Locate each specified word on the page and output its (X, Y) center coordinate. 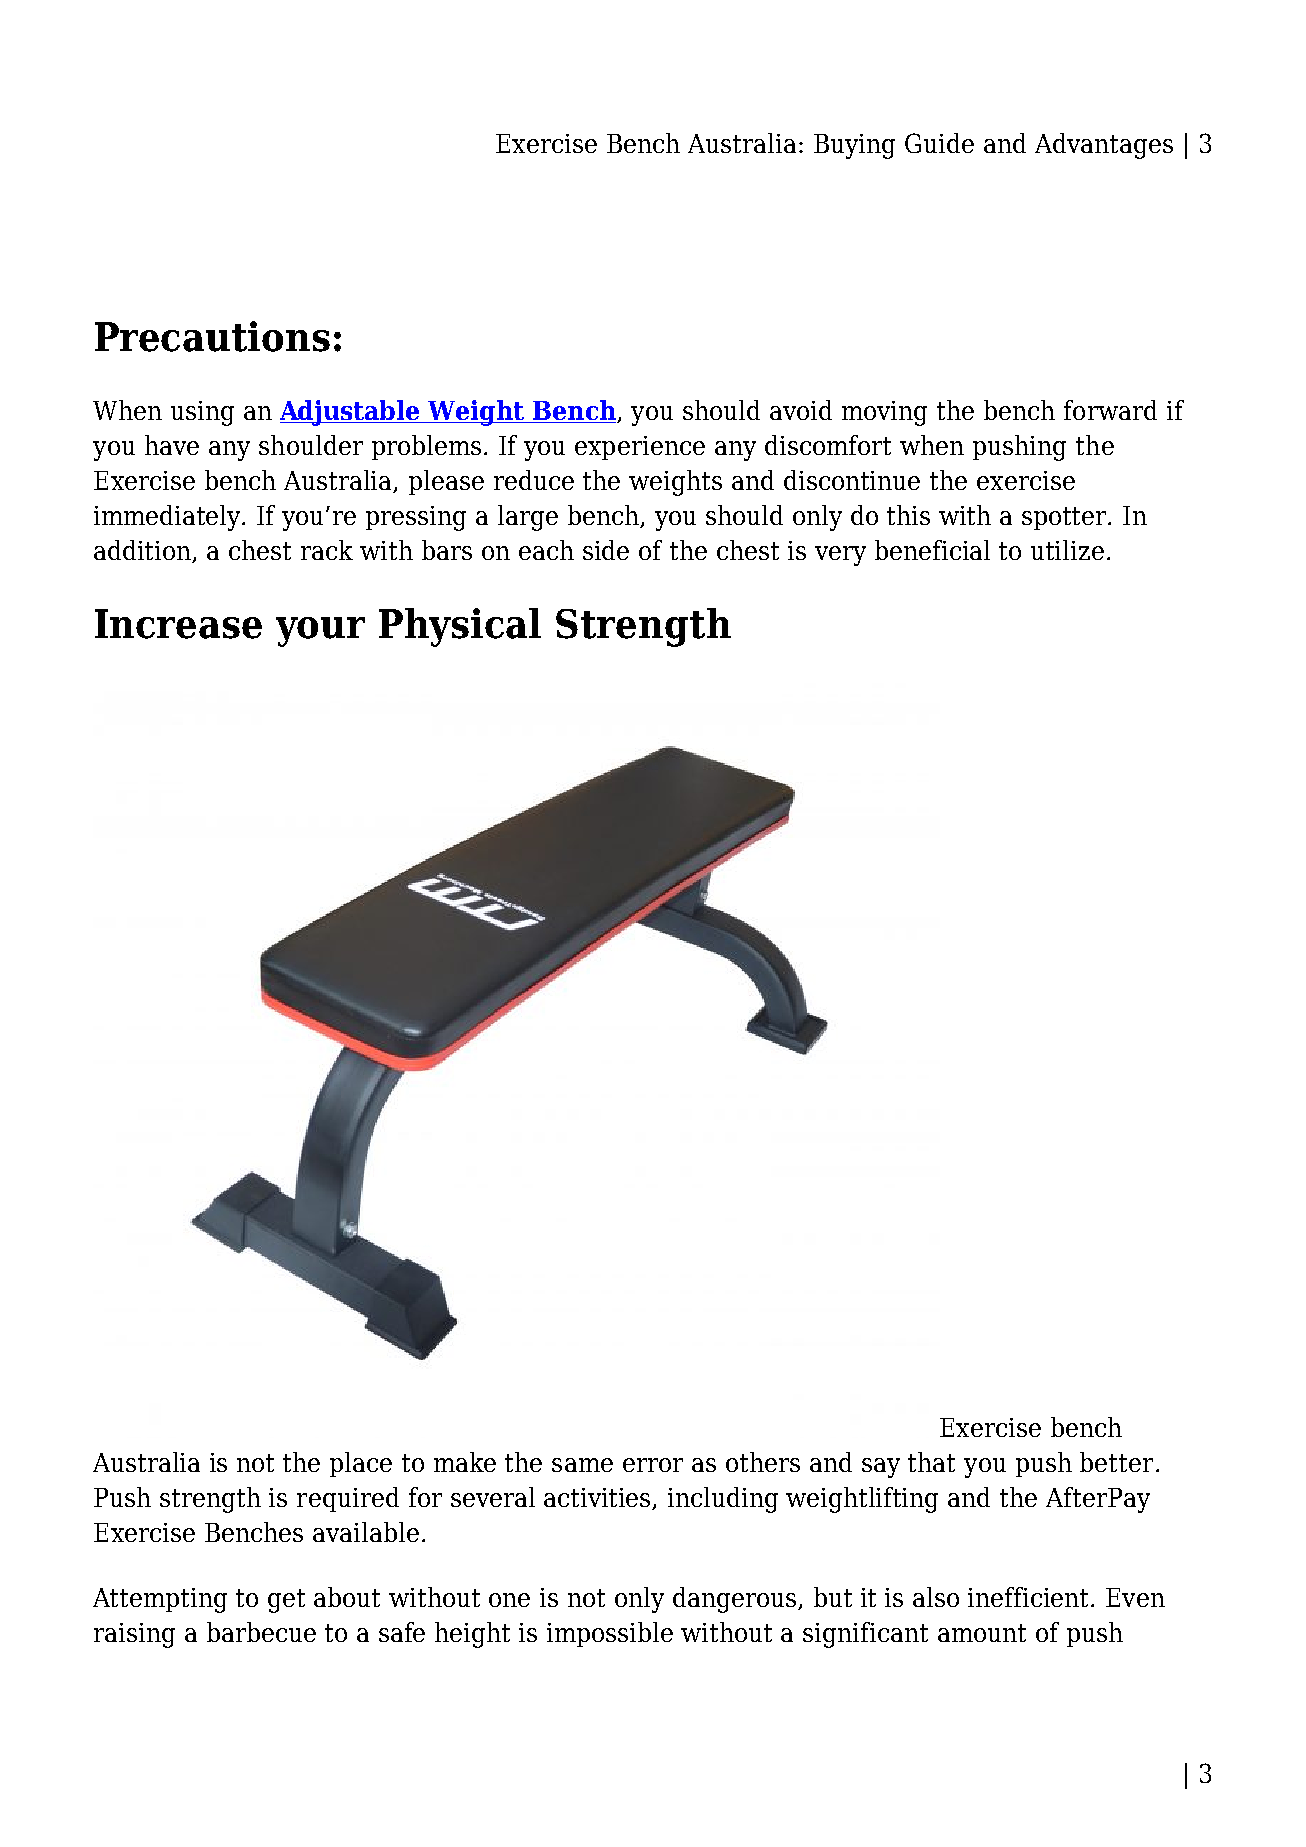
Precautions (212, 336)
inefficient (1030, 1597)
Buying (854, 146)
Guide (939, 143)
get (286, 1601)
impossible (610, 1634)
